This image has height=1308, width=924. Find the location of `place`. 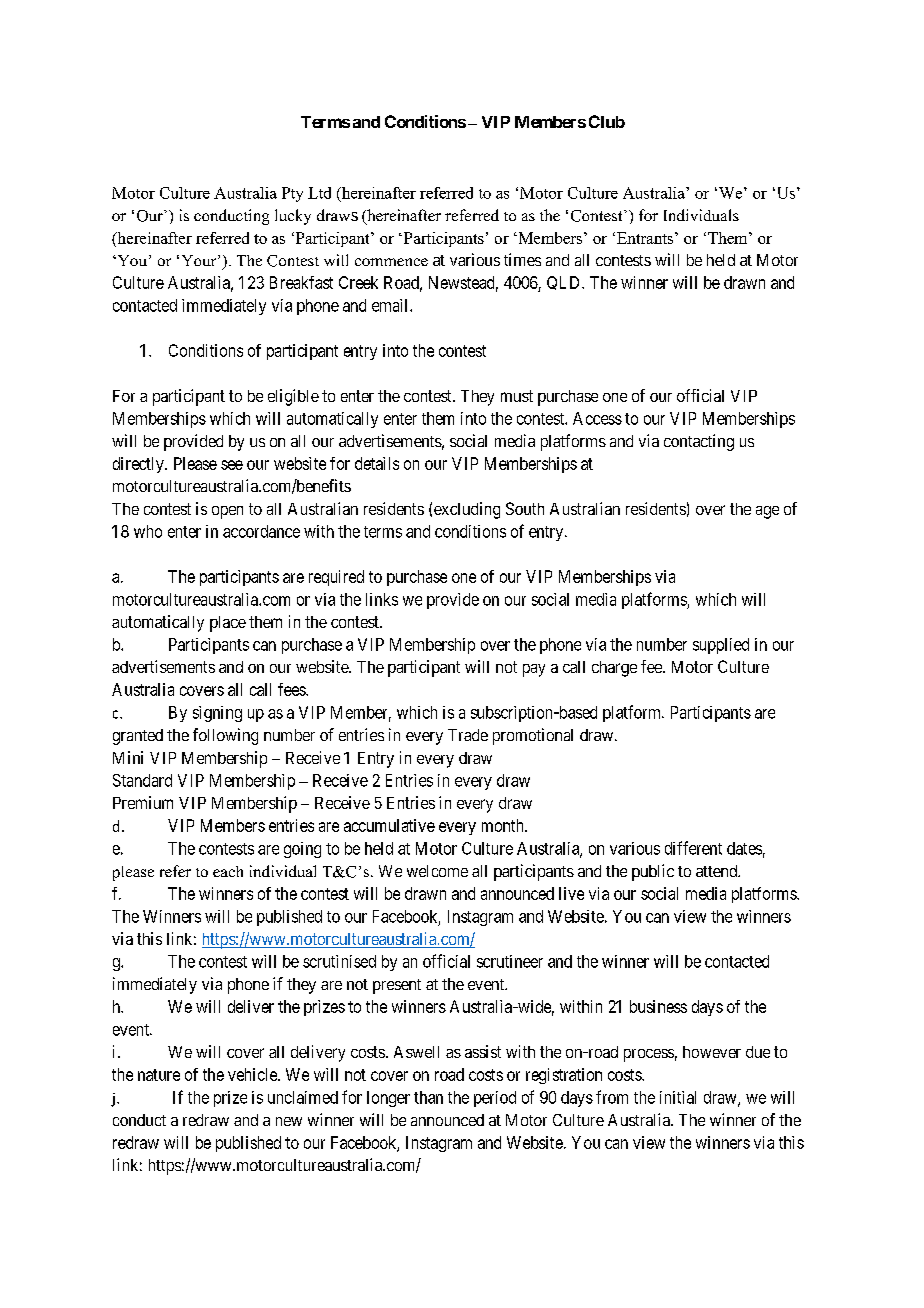

place is located at coordinates (228, 624).
